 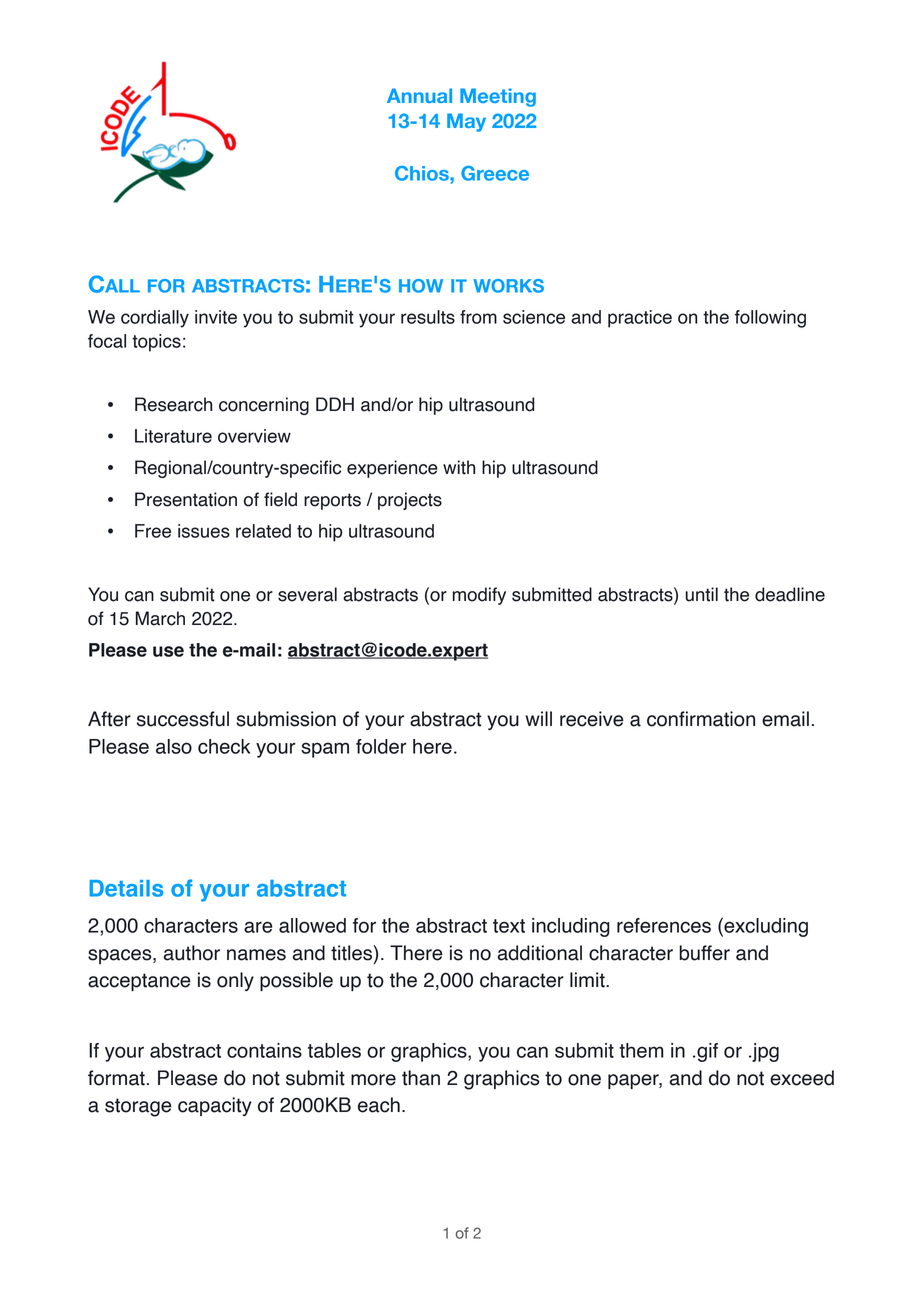 What do you see at coordinates (186, 499) in the screenshot?
I see `Presentation` at bounding box center [186, 499].
